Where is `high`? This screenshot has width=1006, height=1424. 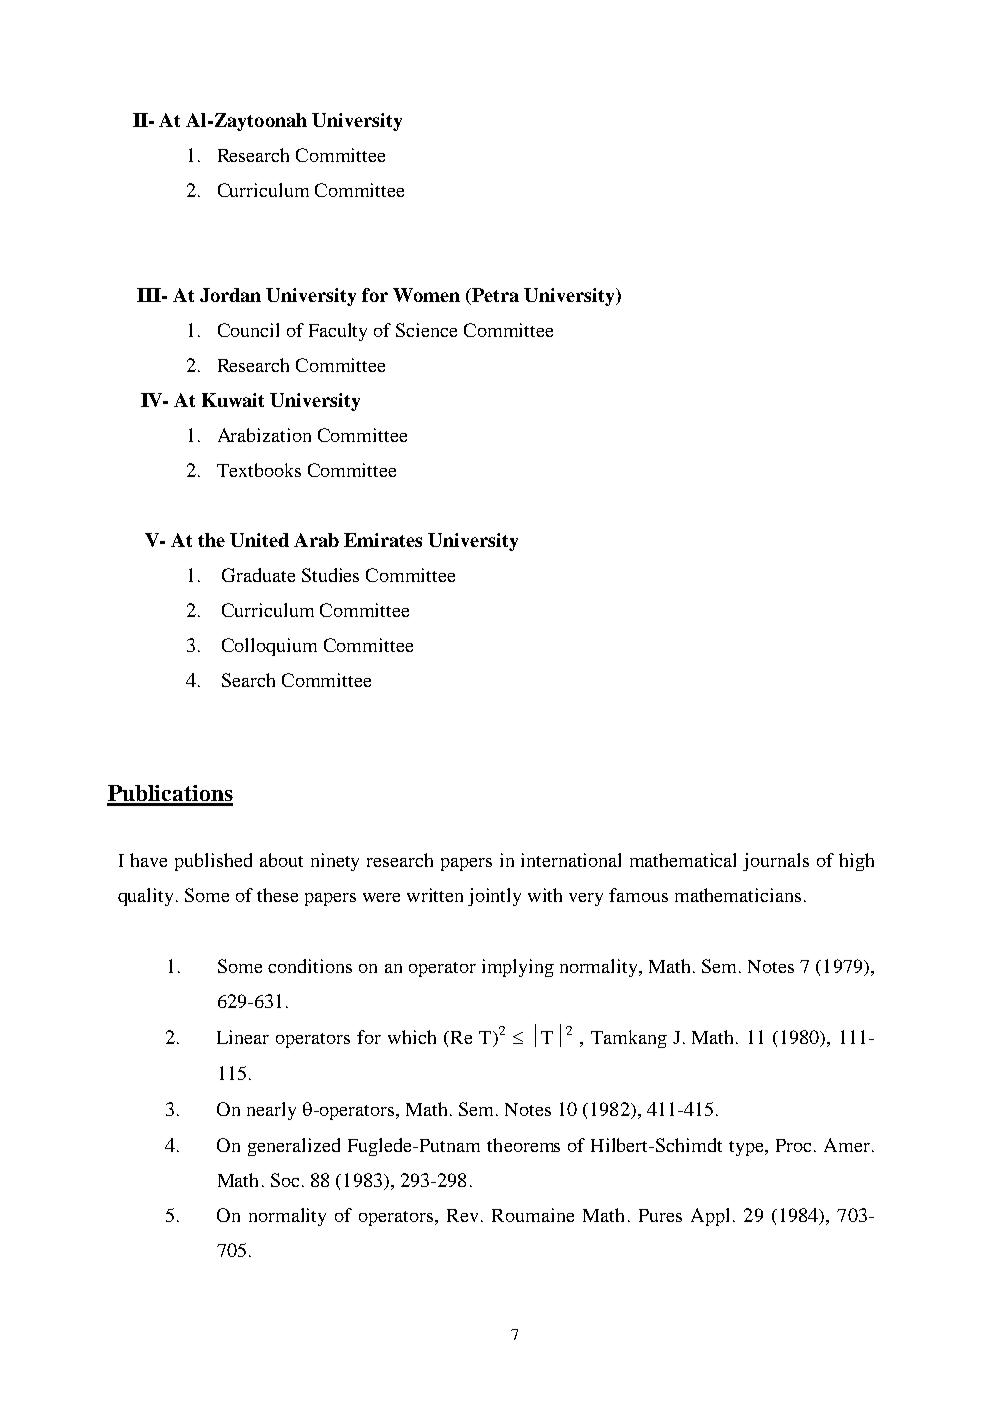
high is located at coordinates (856, 862).
